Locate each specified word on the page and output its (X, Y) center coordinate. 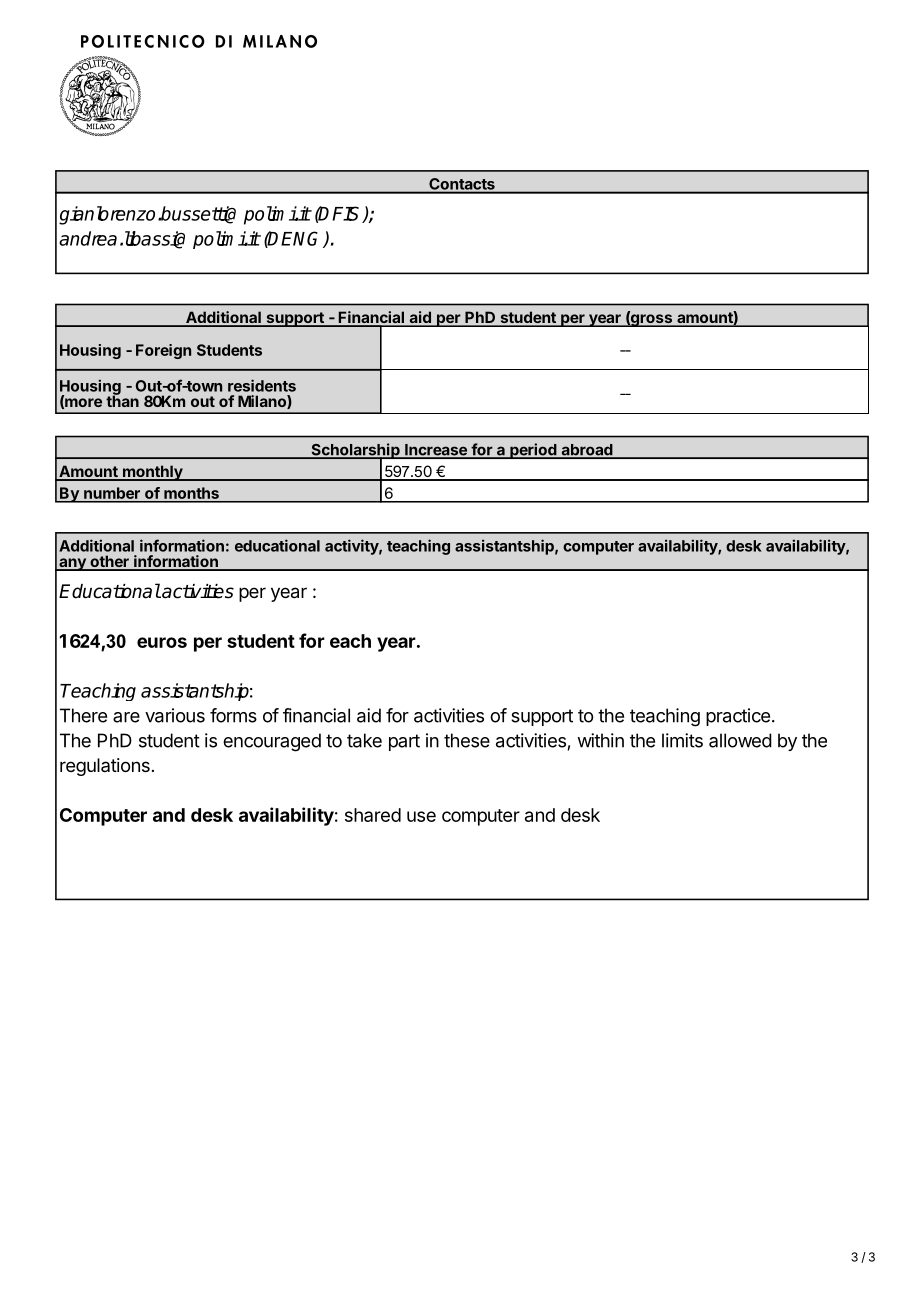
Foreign (163, 351)
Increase (436, 451)
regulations (105, 767)
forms (233, 715)
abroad (587, 451)
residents (262, 385)
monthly (153, 473)
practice (738, 717)
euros (162, 642)
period (533, 451)
